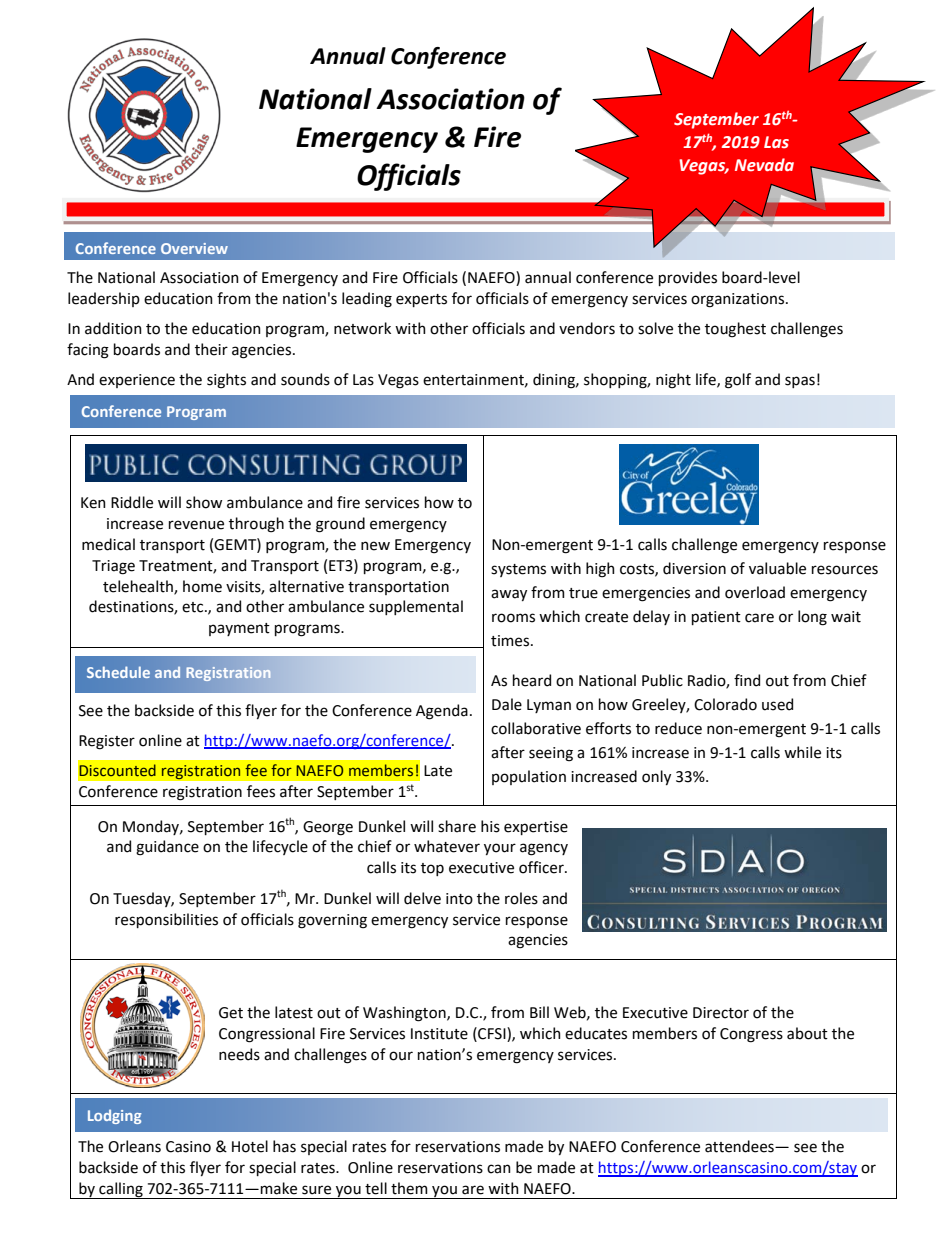 This screenshot has height=1233, width=952. I want to click on Schedule, so click(118, 672).
